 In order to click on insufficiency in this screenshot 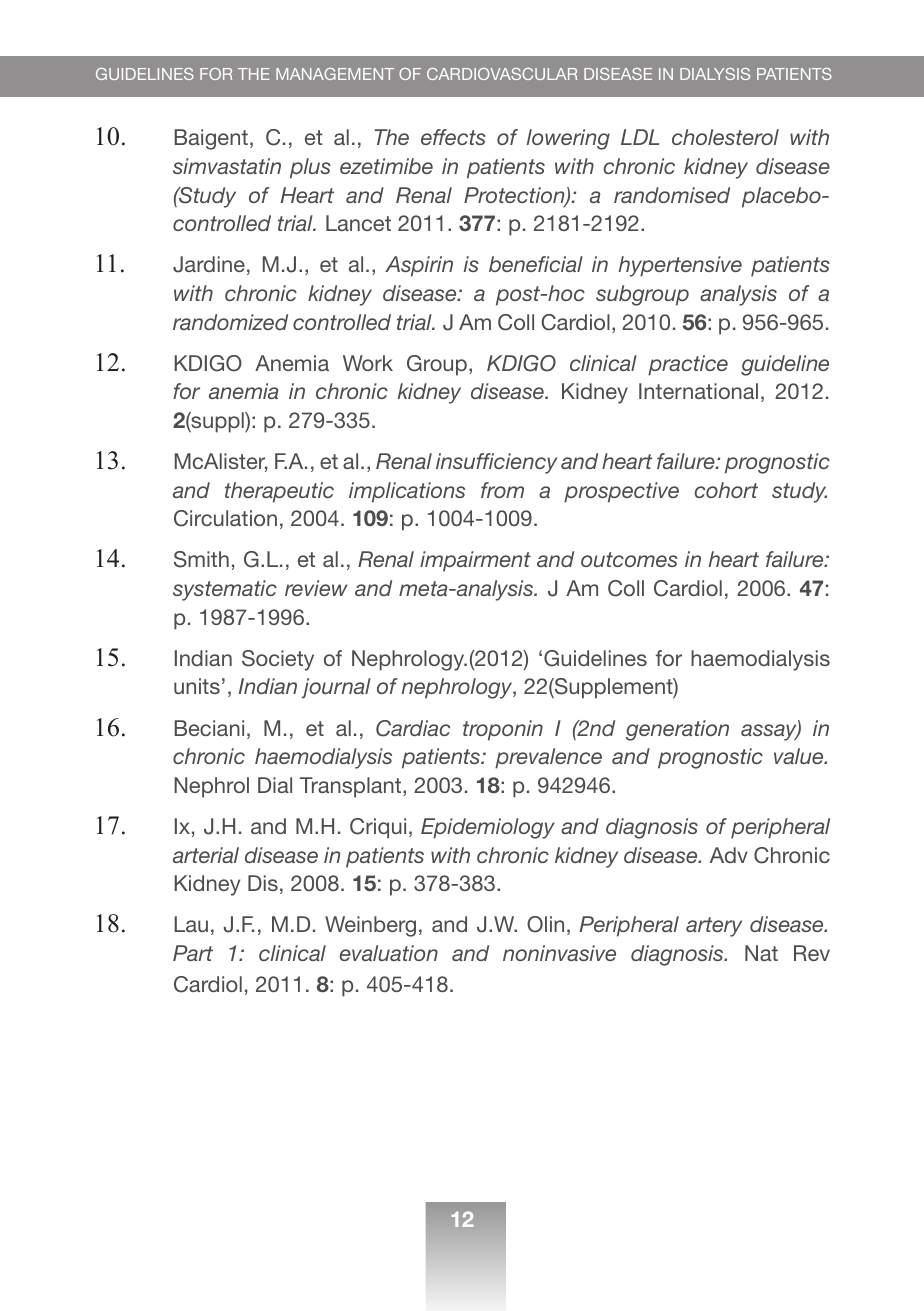, I will do `click(496, 463)`.
